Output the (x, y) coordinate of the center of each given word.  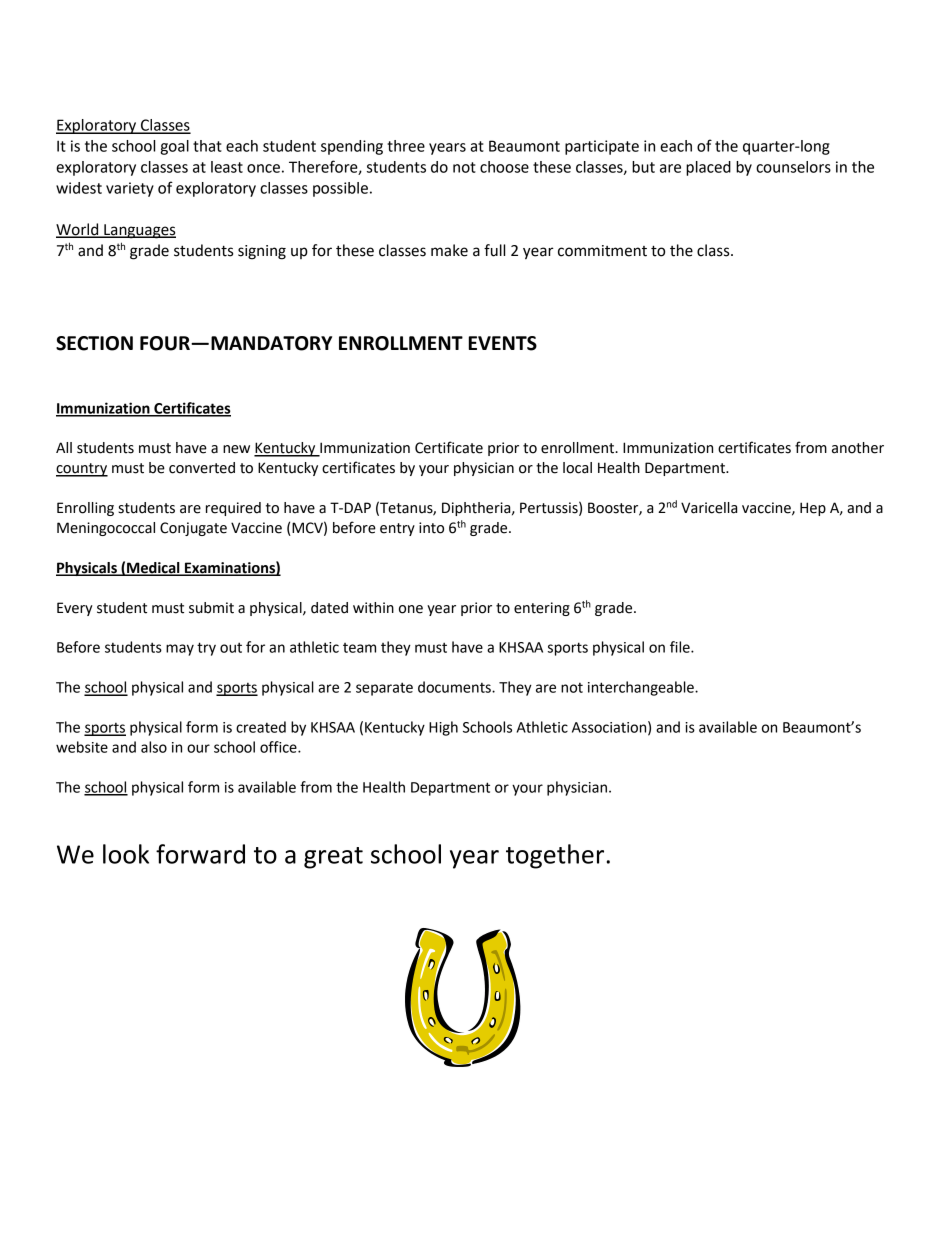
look (126, 854)
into (431, 528)
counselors (793, 167)
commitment (602, 251)
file (681, 647)
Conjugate (193, 529)
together (555, 856)
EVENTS (503, 343)
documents (455, 687)
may (180, 650)
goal (174, 147)
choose (504, 167)
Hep (813, 509)
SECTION (94, 343)
